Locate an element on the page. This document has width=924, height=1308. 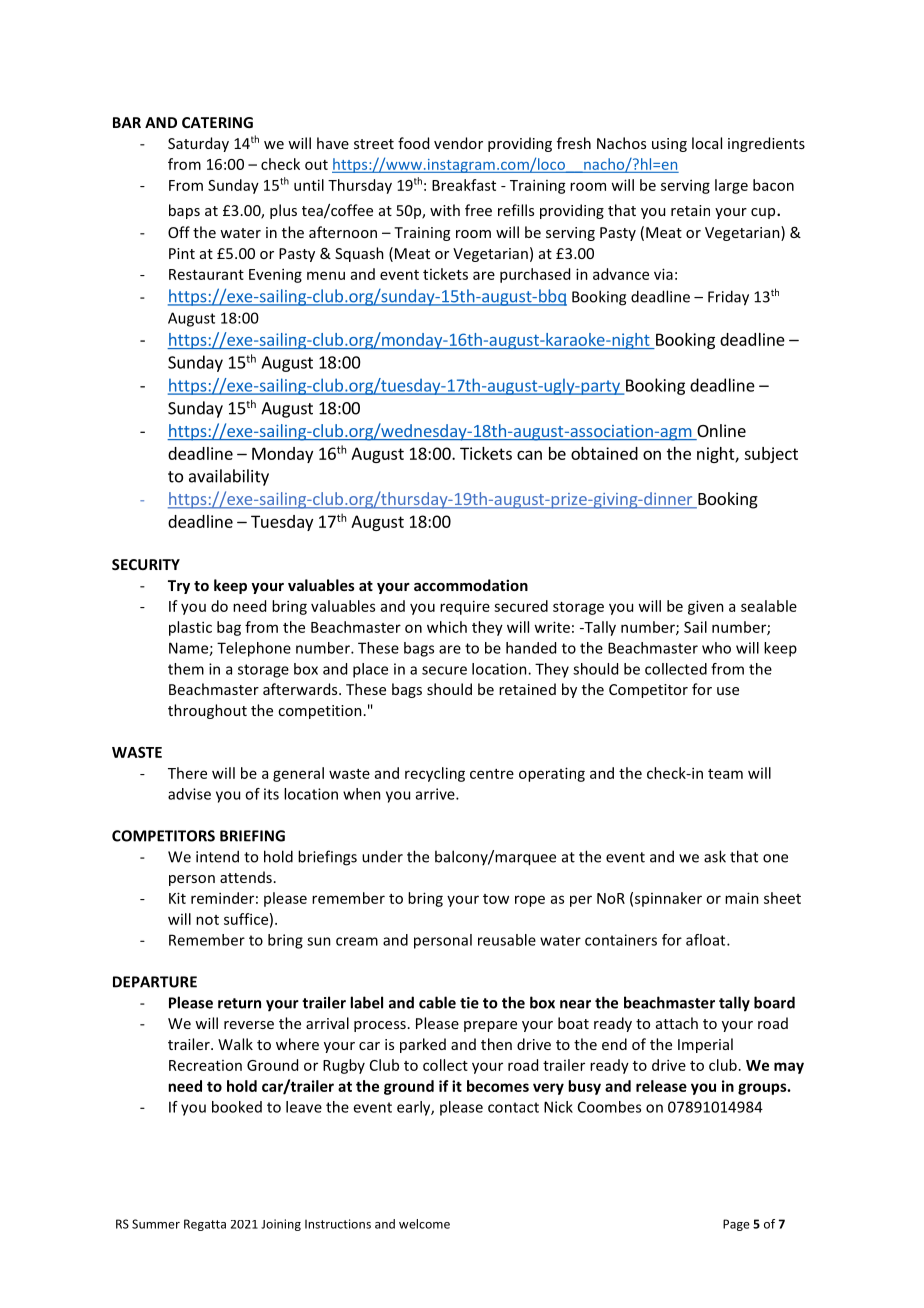
ask is located at coordinates (715, 856).
